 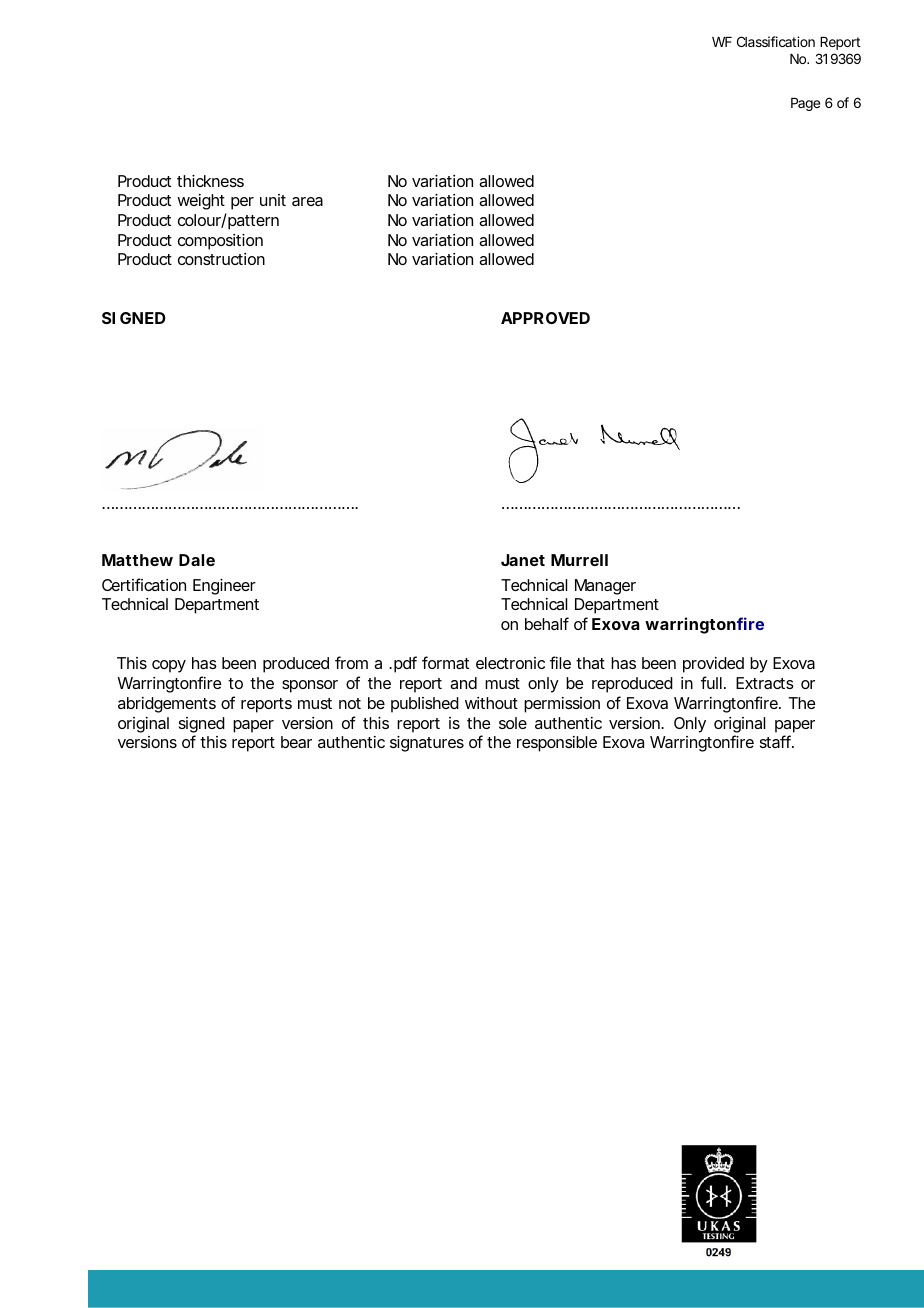 What do you see at coordinates (296, 742) in the screenshot?
I see `bear` at bounding box center [296, 742].
